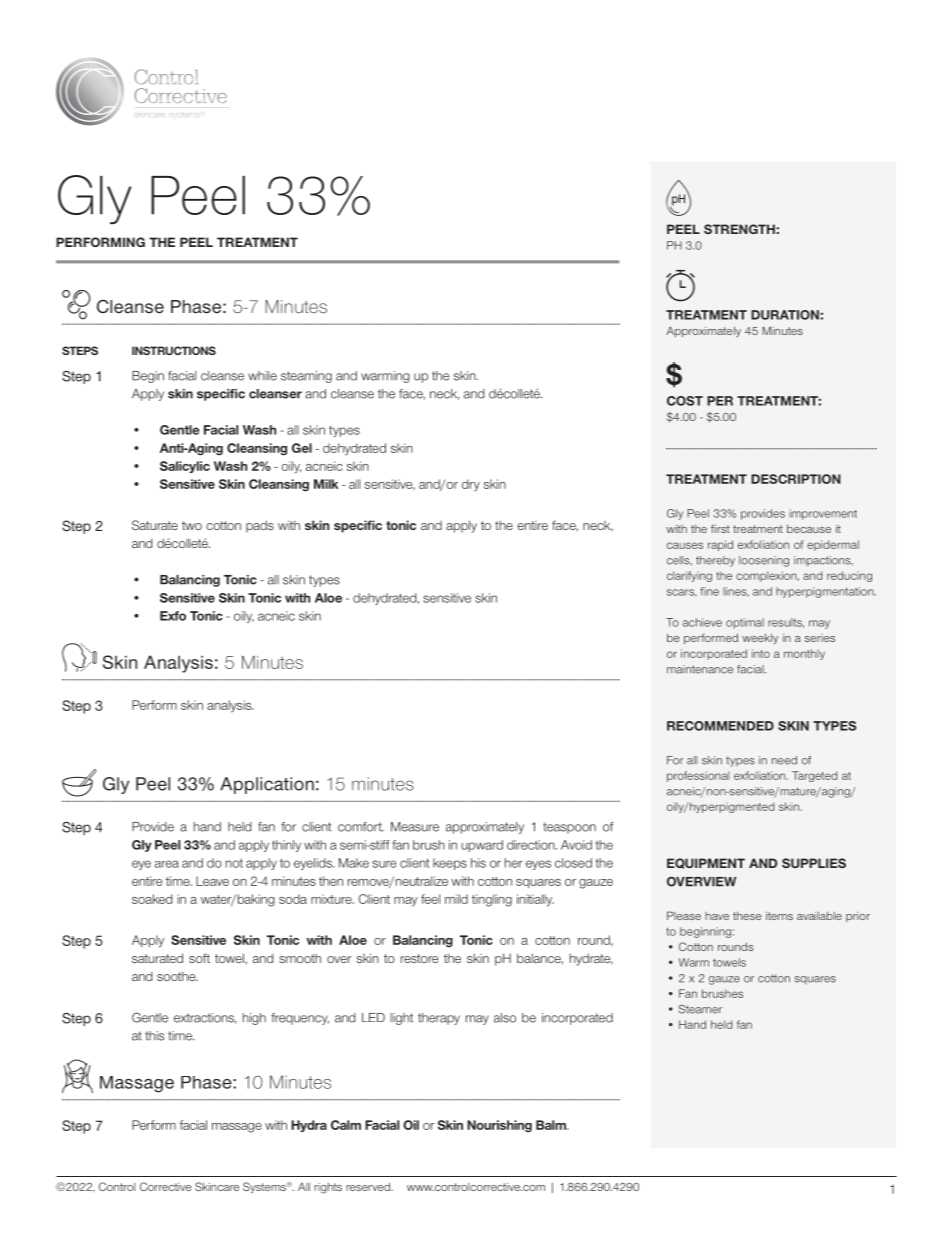 The image size is (952, 1233). What do you see at coordinates (739, 229) in the screenshot?
I see `STRENGTH` at bounding box center [739, 229].
